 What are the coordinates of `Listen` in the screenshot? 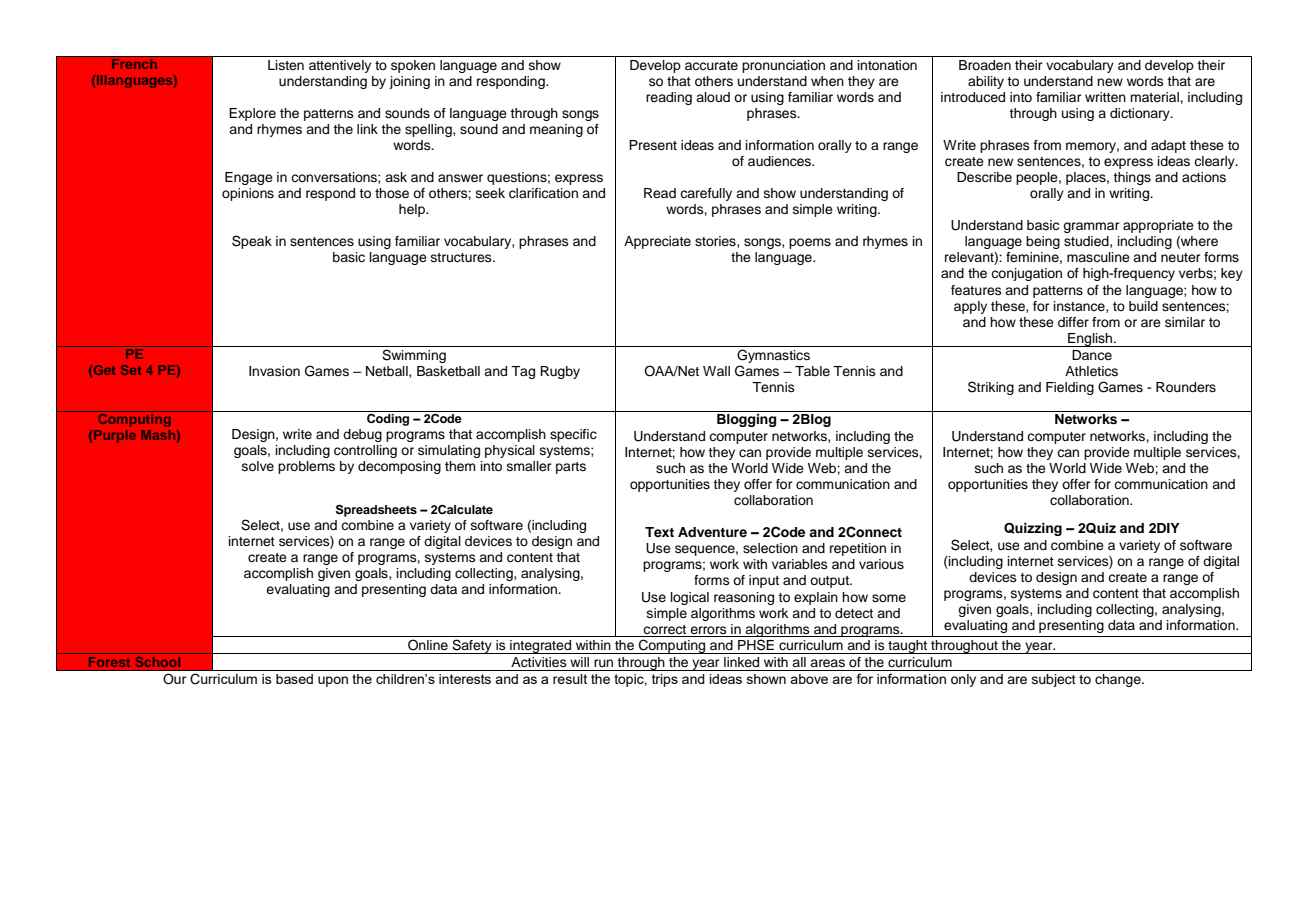 It's located at (286, 65).
